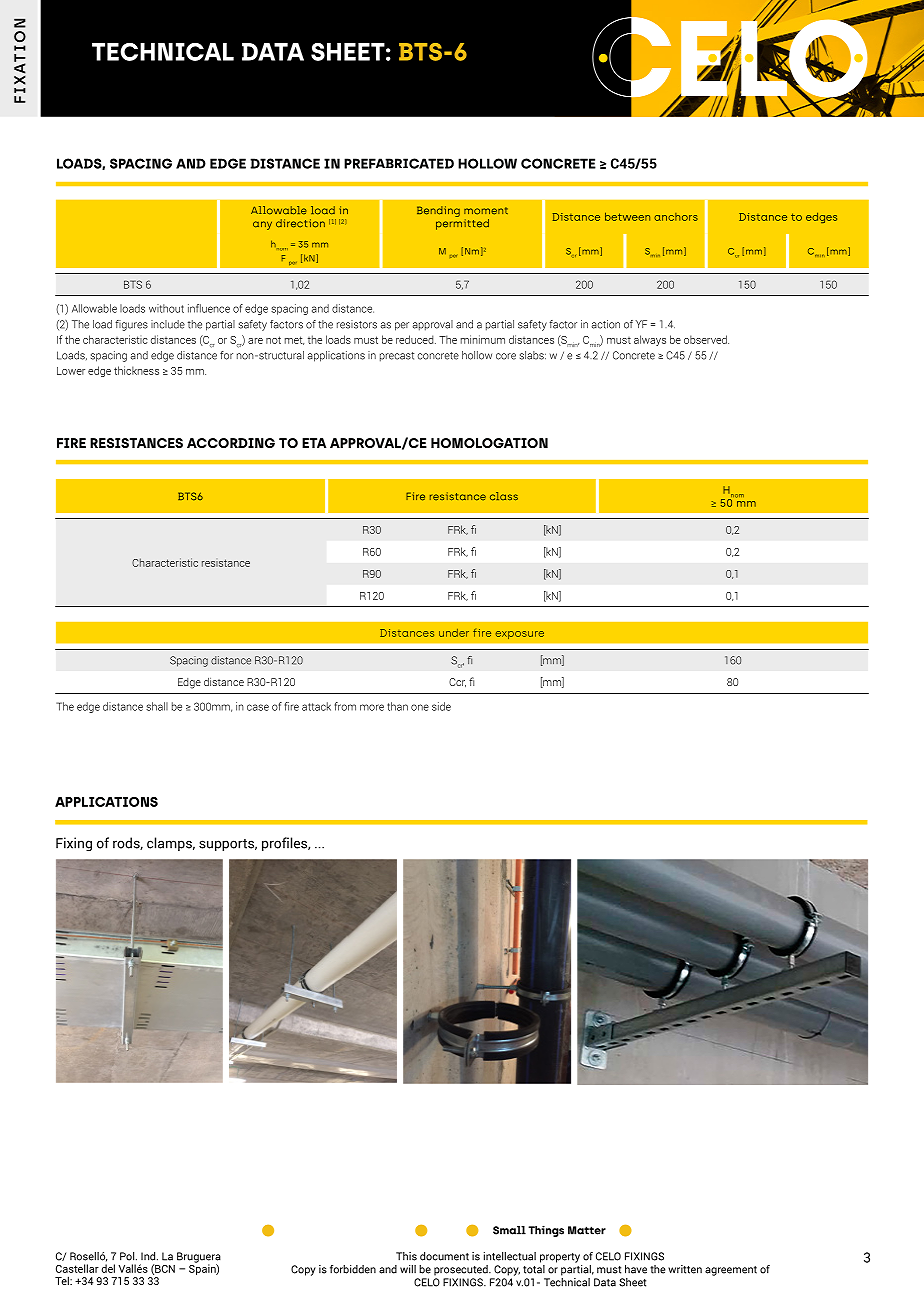 Image resolution: width=924 pixels, height=1308 pixels. I want to click on Ind, so click(149, 1256).
